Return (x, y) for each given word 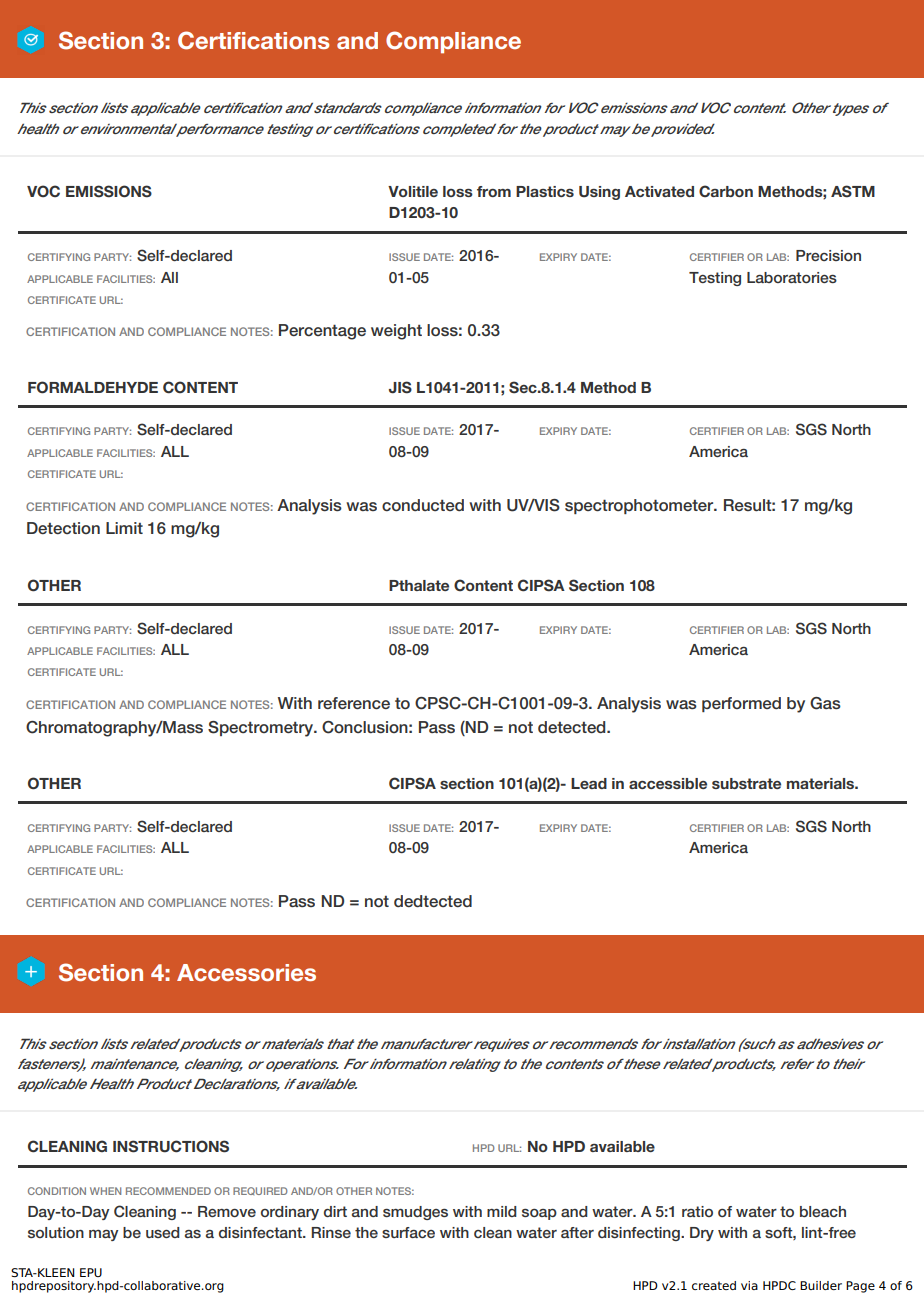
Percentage (322, 332)
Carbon (726, 191)
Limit (124, 528)
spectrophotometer (640, 506)
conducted (423, 505)
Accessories (246, 972)
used (163, 1232)
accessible (668, 783)
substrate (746, 783)
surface (408, 1232)
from (494, 191)
